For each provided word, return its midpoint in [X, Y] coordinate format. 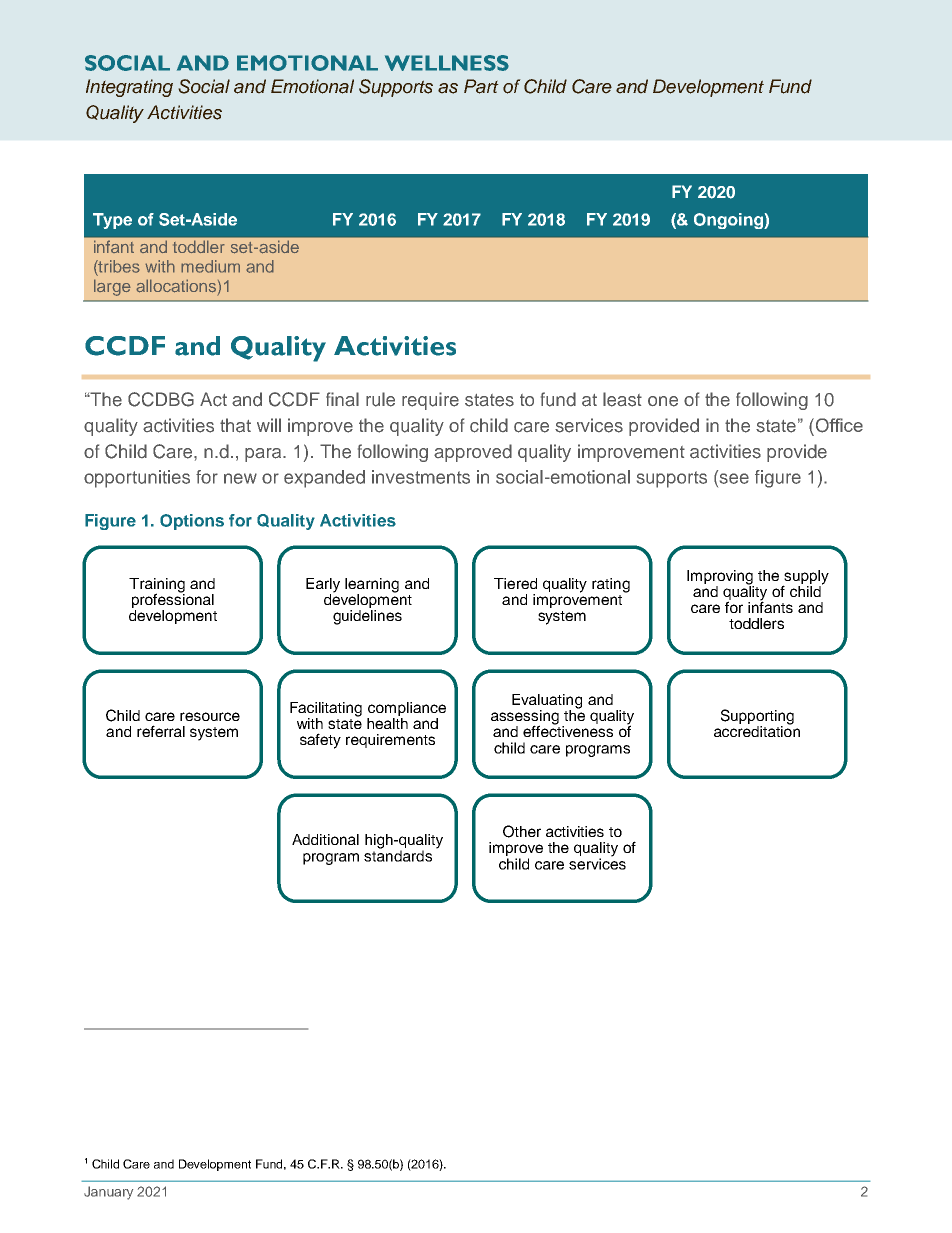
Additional [325, 839]
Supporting [757, 718]
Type [112, 221]
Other [522, 831]
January [108, 1193]
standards [398, 855]
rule [380, 399]
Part [481, 86]
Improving [720, 578]
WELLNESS [447, 63]
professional [173, 601]
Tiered [515, 583]
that [235, 425]
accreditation [757, 730]
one [663, 401]
